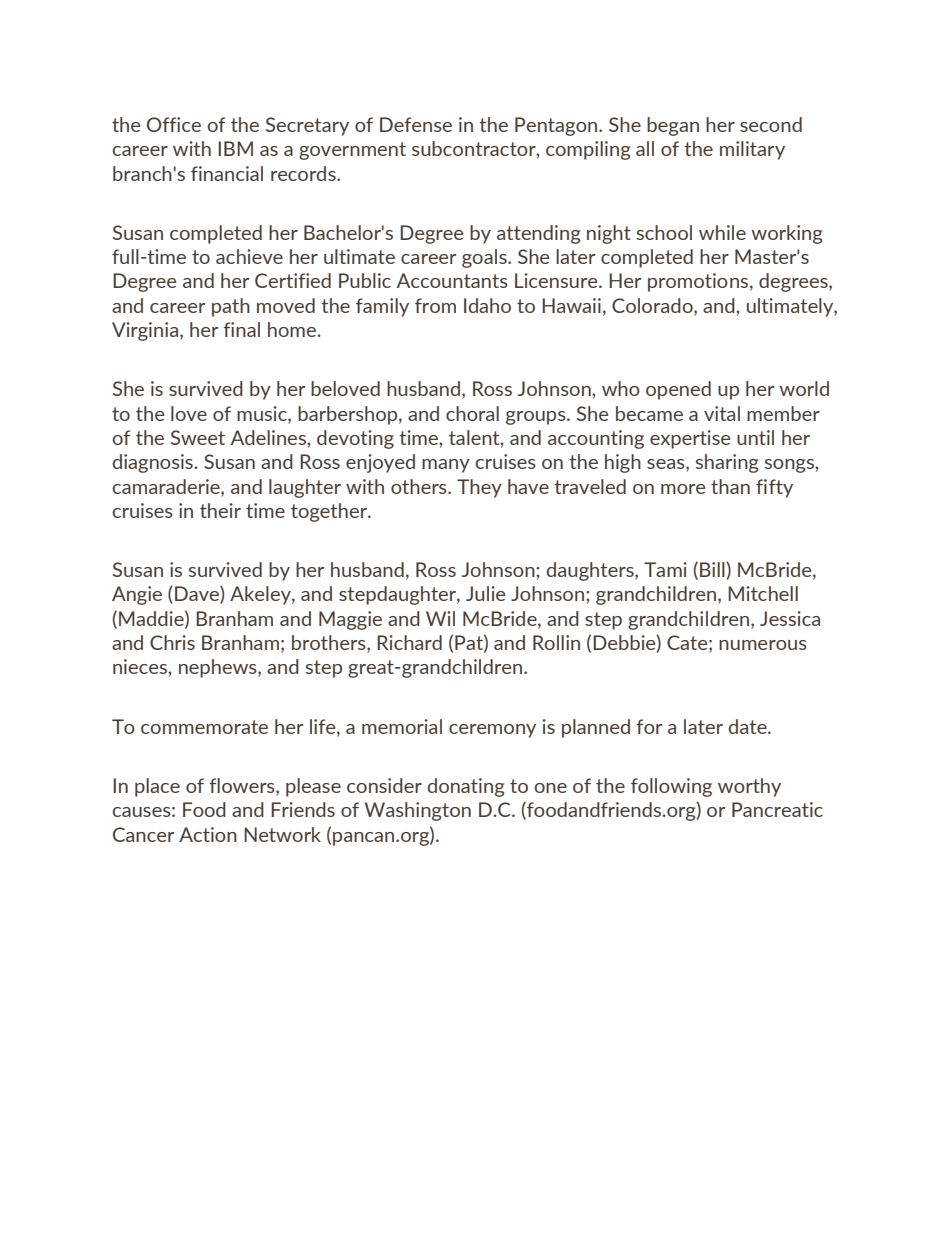  What do you see at coordinates (472, 413) in the screenshot?
I see `choral` at bounding box center [472, 413].
